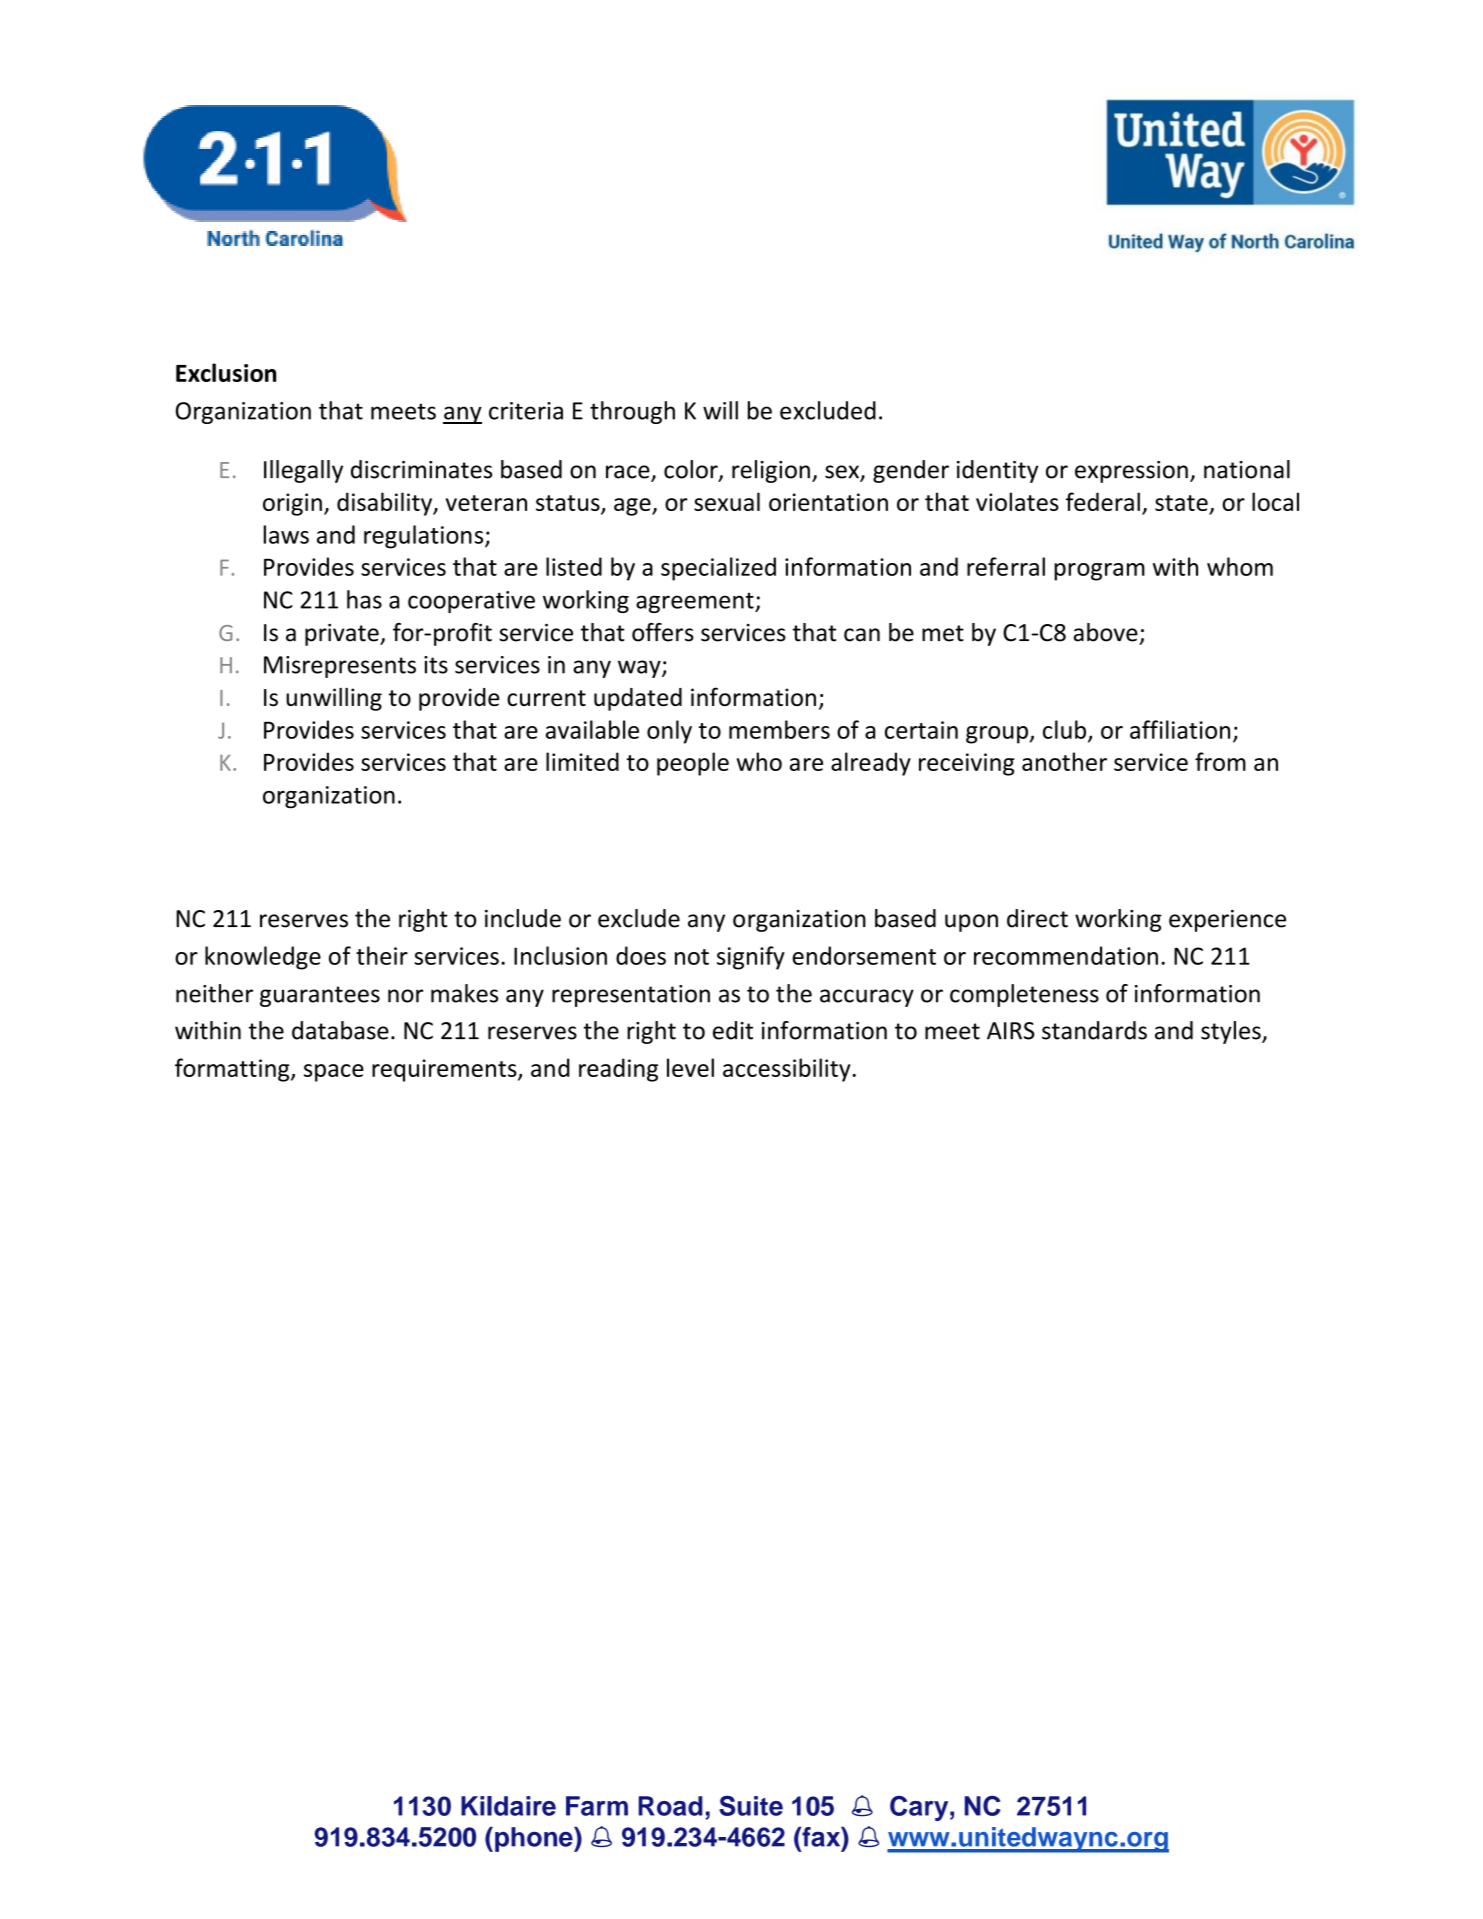 The width and height of the page is (1483, 1919). Describe the element at coordinates (1131, 472) in the page. I see `expression` at that location.
